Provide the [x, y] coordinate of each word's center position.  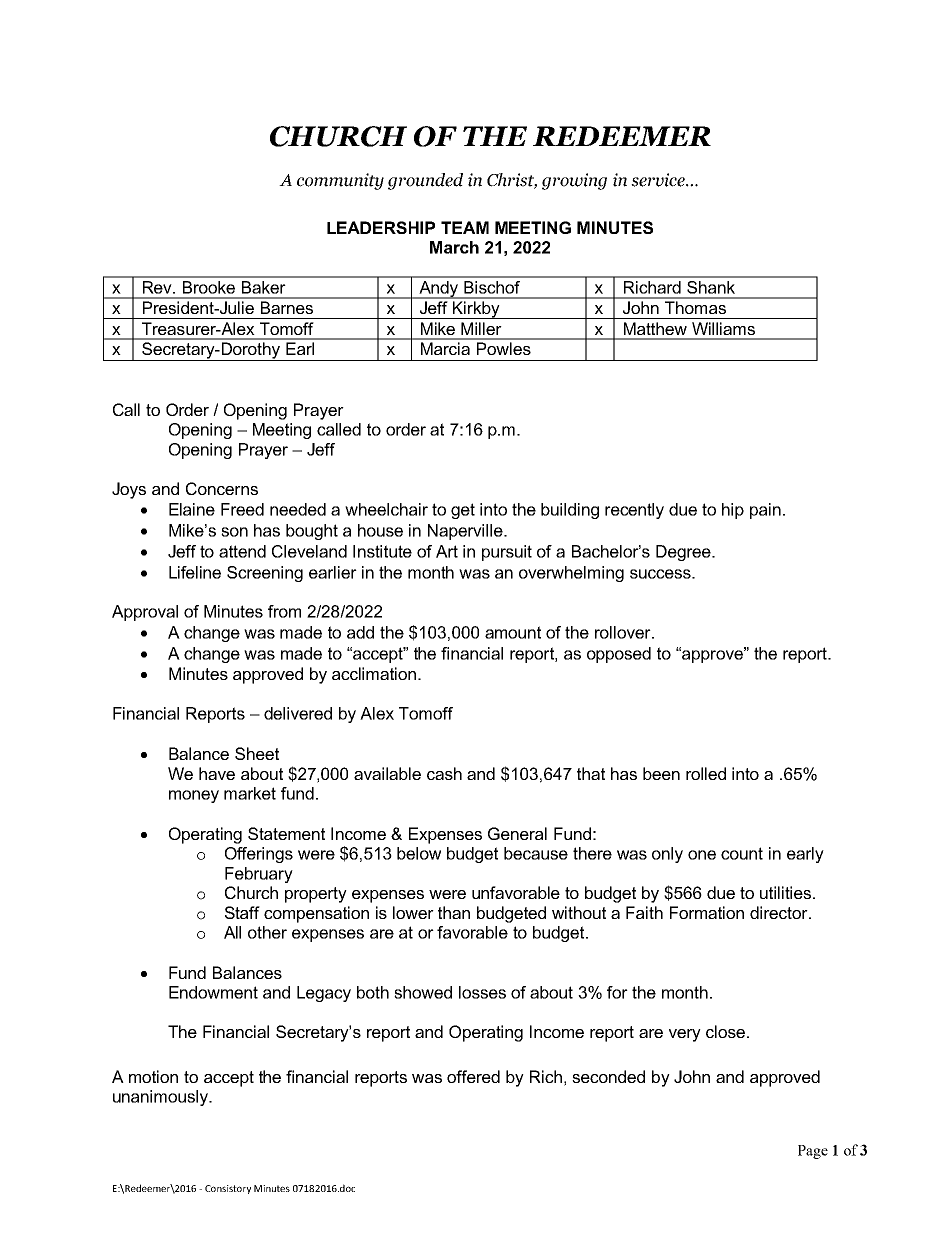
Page [813, 1152]
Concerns [222, 488]
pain [765, 511]
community [340, 181]
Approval [145, 613]
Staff [242, 912]
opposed [619, 655]
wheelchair [386, 509]
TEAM [465, 227]
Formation [707, 912]
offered [473, 1076]
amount [513, 632]
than [454, 912]
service [659, 180]
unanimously [161, 1098]
